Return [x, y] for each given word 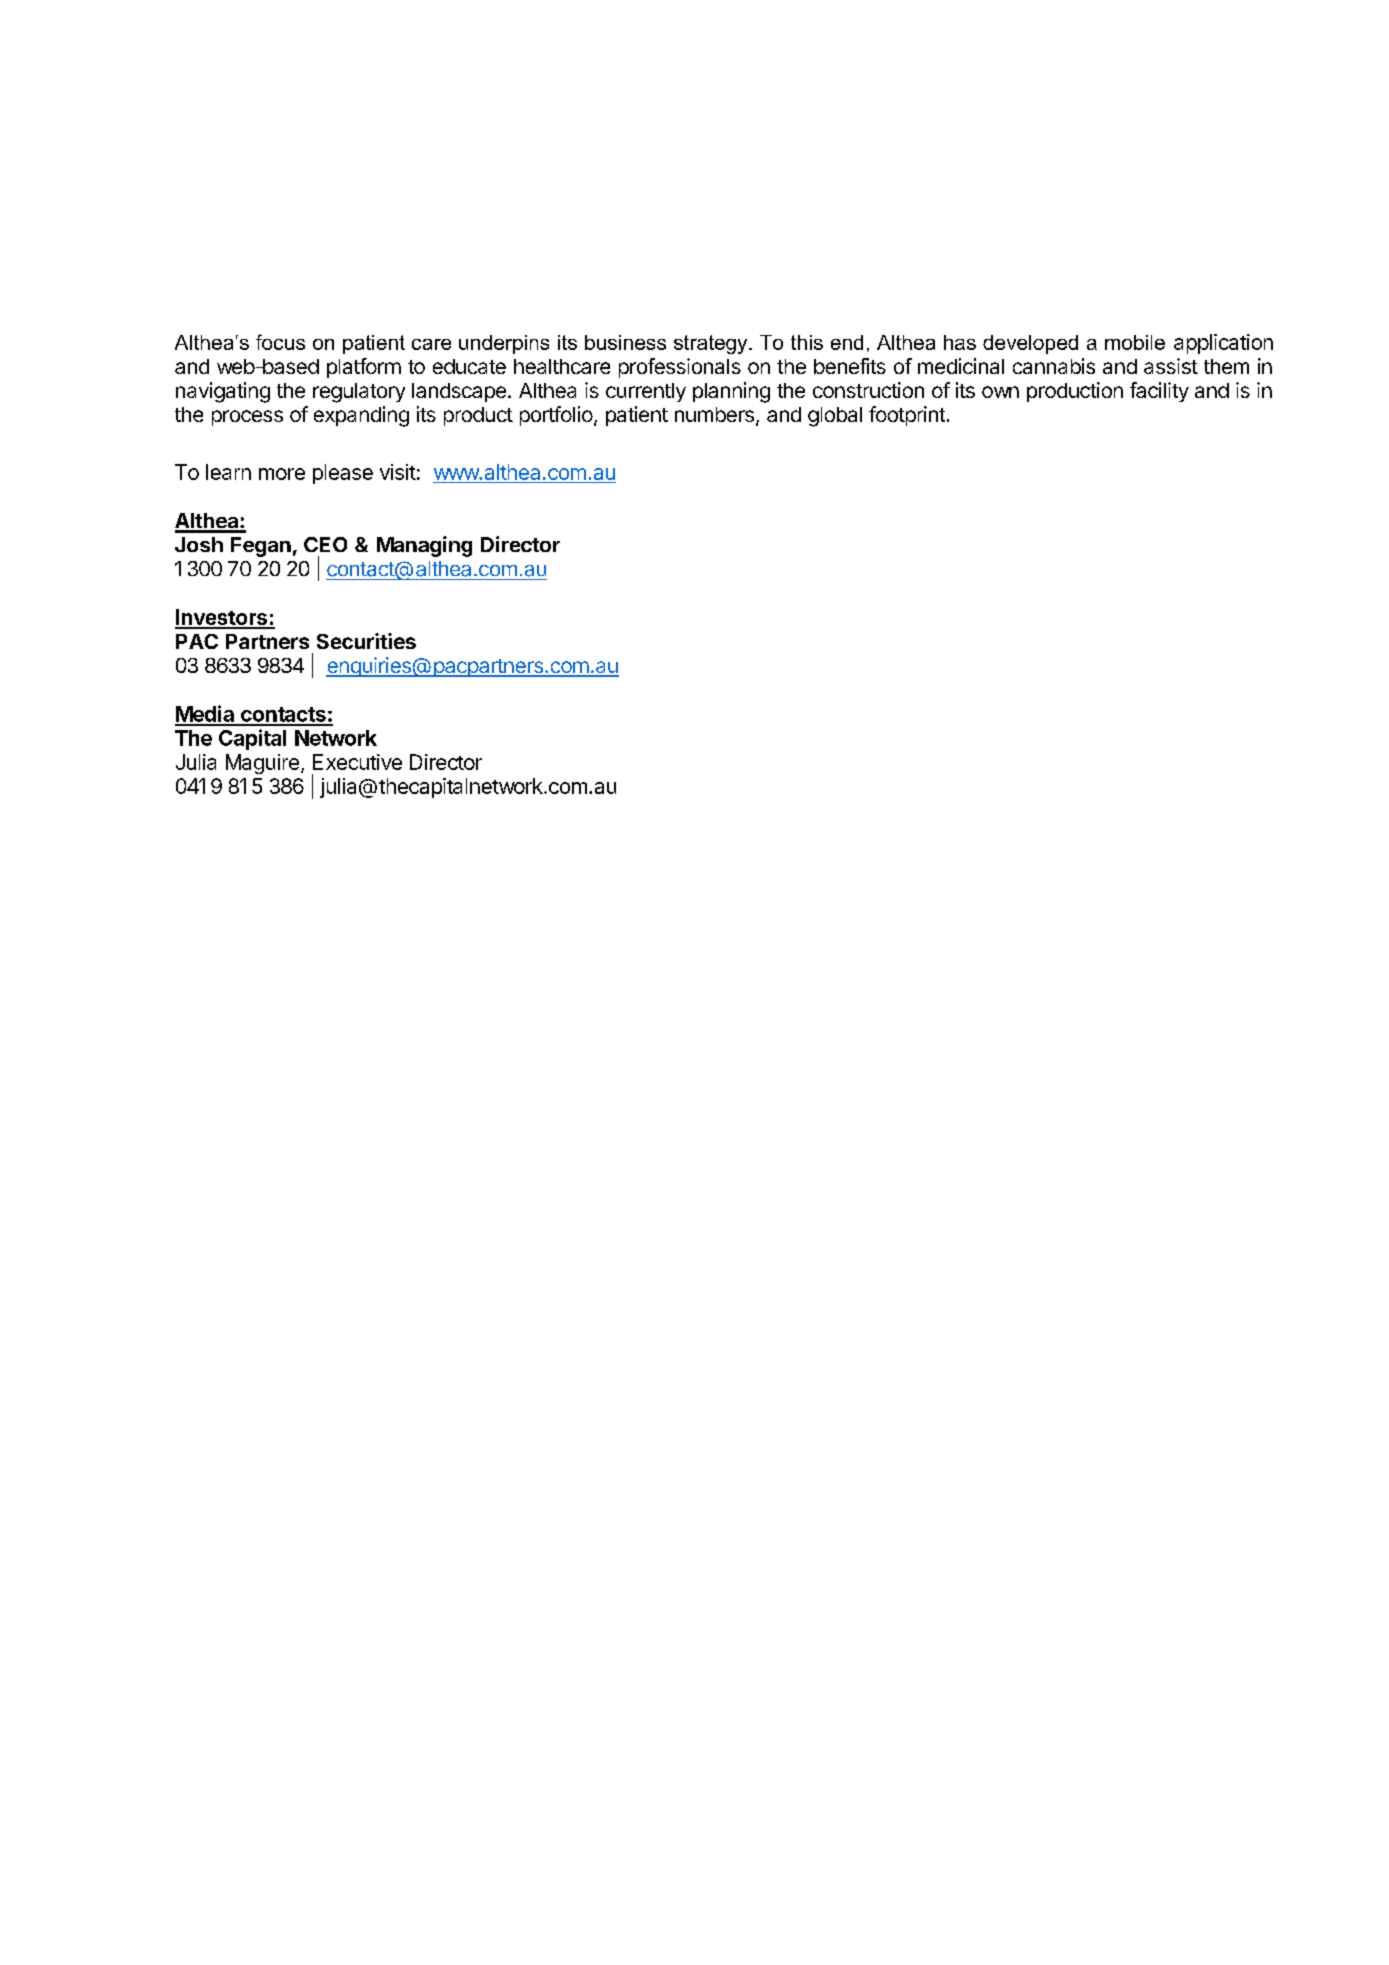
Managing [424, 546]
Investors [222, 618]
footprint [907, 416]
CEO [325, 544]
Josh [199, 544]
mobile [1135, 342]
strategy [712, 344]
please [343, 474]
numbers [714, 414]
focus [280, 342]
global [835, 417]
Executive [357, 762]
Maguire [262, 764]
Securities [366, 641]
